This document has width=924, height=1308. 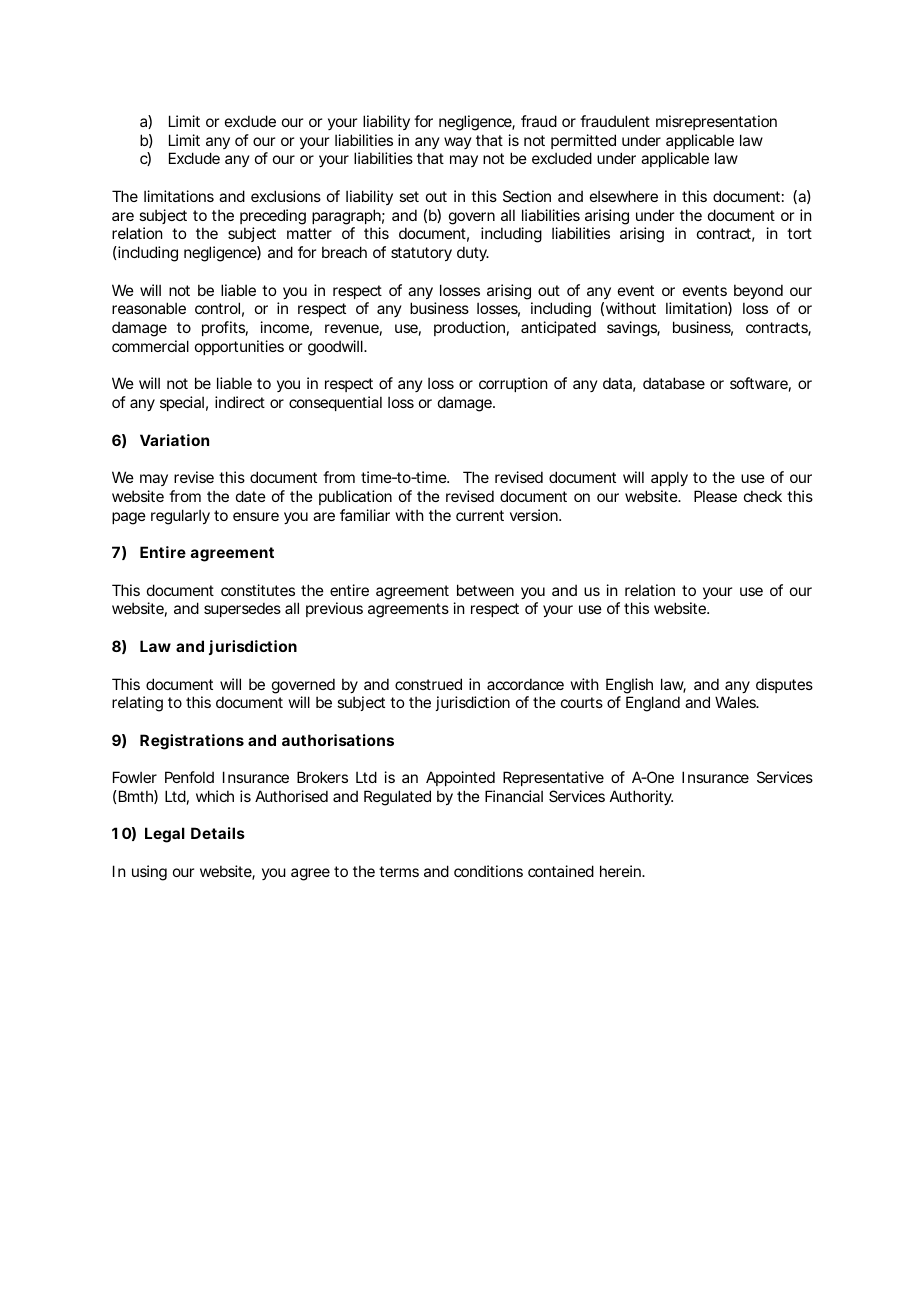 What do you see at coordinates (513, 384) in the document?
I see `corruption` at bounding box center [513, 384].
